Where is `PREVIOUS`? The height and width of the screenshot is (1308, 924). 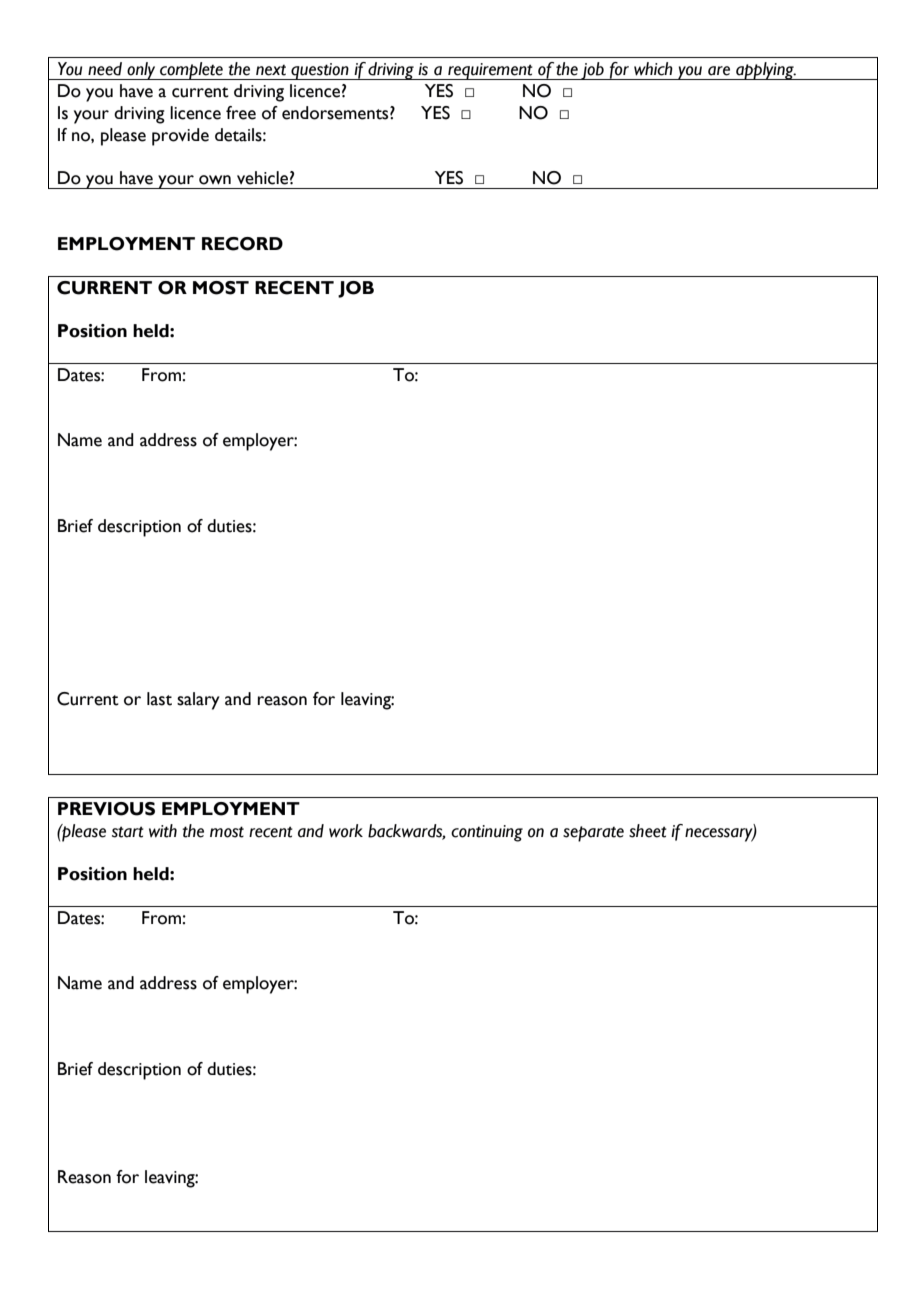 PREVIOUS is located at coordinates (106, 809).
